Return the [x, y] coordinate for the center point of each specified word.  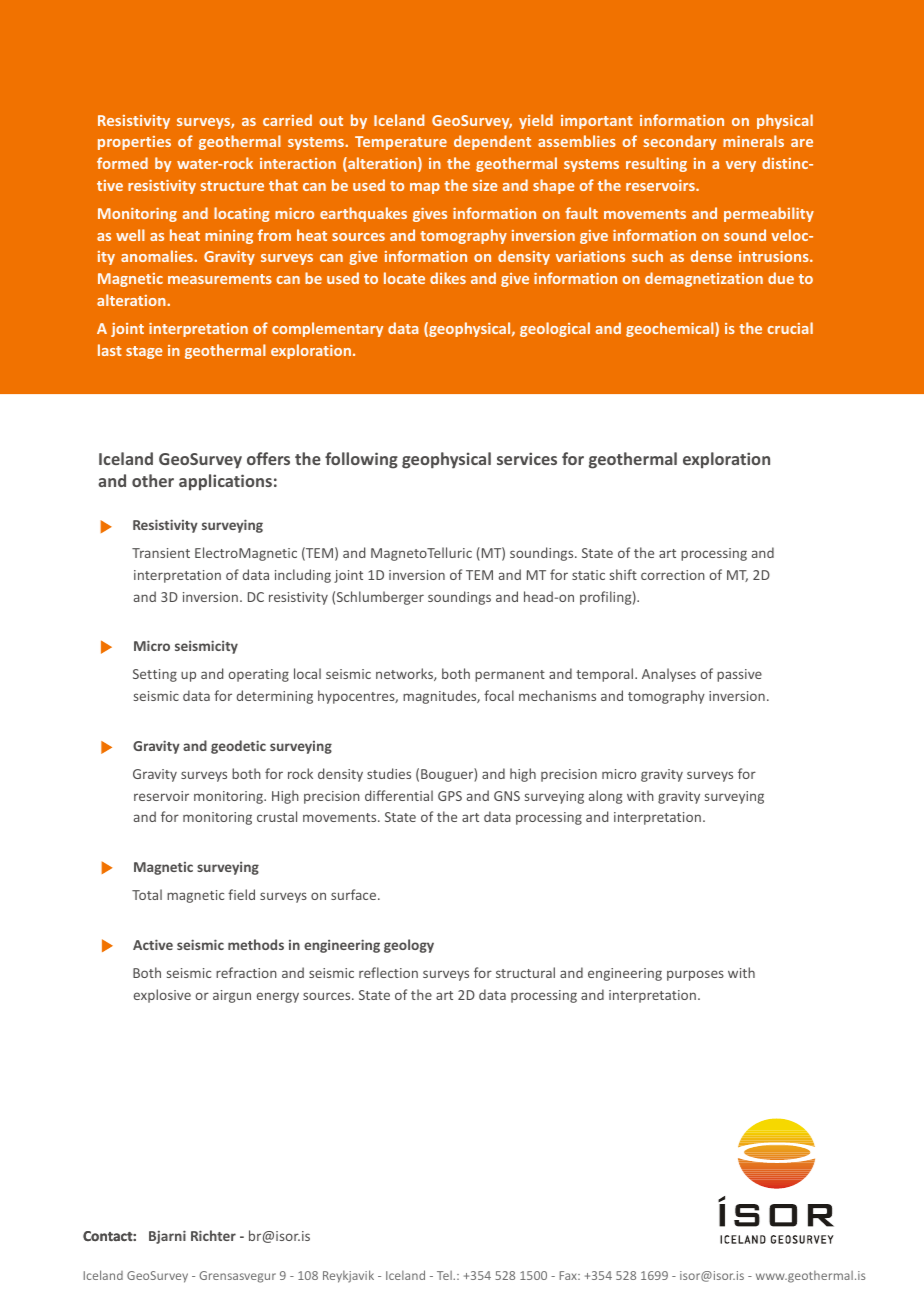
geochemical [671, 329]
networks [405, 674]
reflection [388, 972]
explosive [162, 996]
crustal [277, 816]
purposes [695, 975]
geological [555, 329]
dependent [492, 142]
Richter [213, 1235]
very [741, 166]
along [605, 797]
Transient [161, 553]
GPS [450, 796]
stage [144, 352]
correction [673, 575]
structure [232, 186]
